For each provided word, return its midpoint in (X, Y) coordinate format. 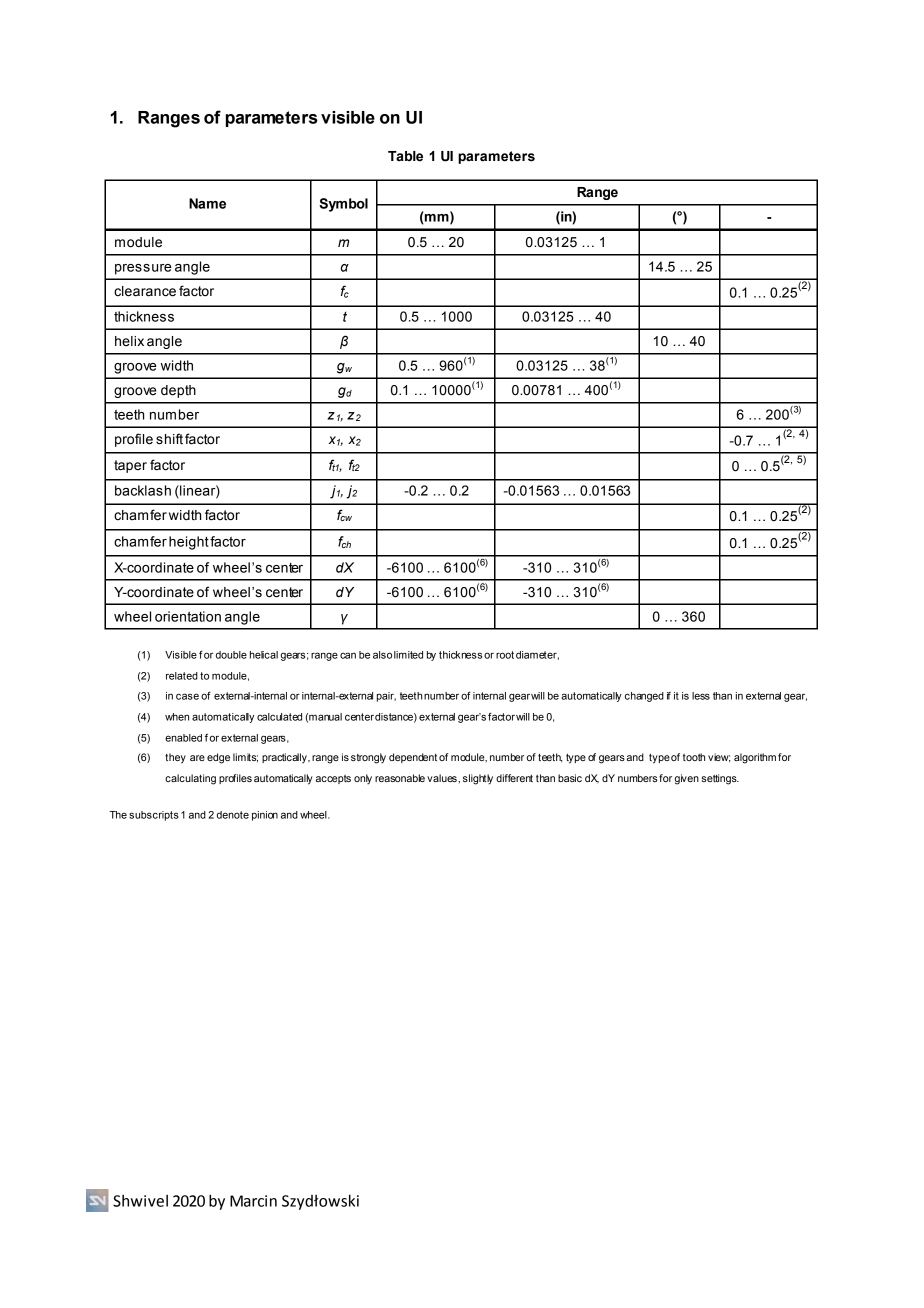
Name (207, 203)
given (687, 779)
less (701, 696)
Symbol (343, 205)
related (182, 676)
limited (408, 655)
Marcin (253, 1201)
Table (405, 156)
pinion (265, 816)
